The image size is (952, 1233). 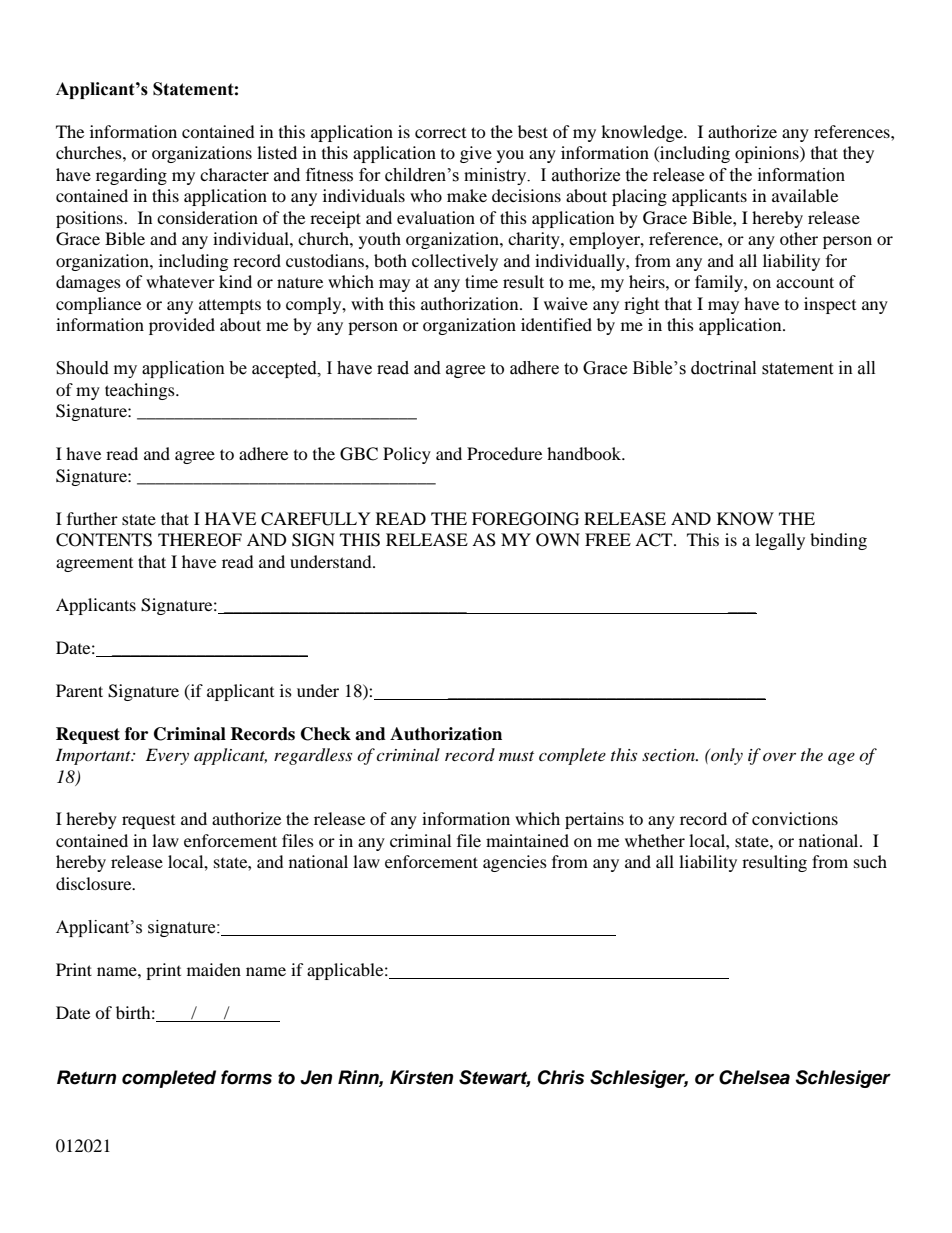 What do you see at coordinates (131, 176) in the screenshot?
I see `regarding` at bounding box center [131, 176].
